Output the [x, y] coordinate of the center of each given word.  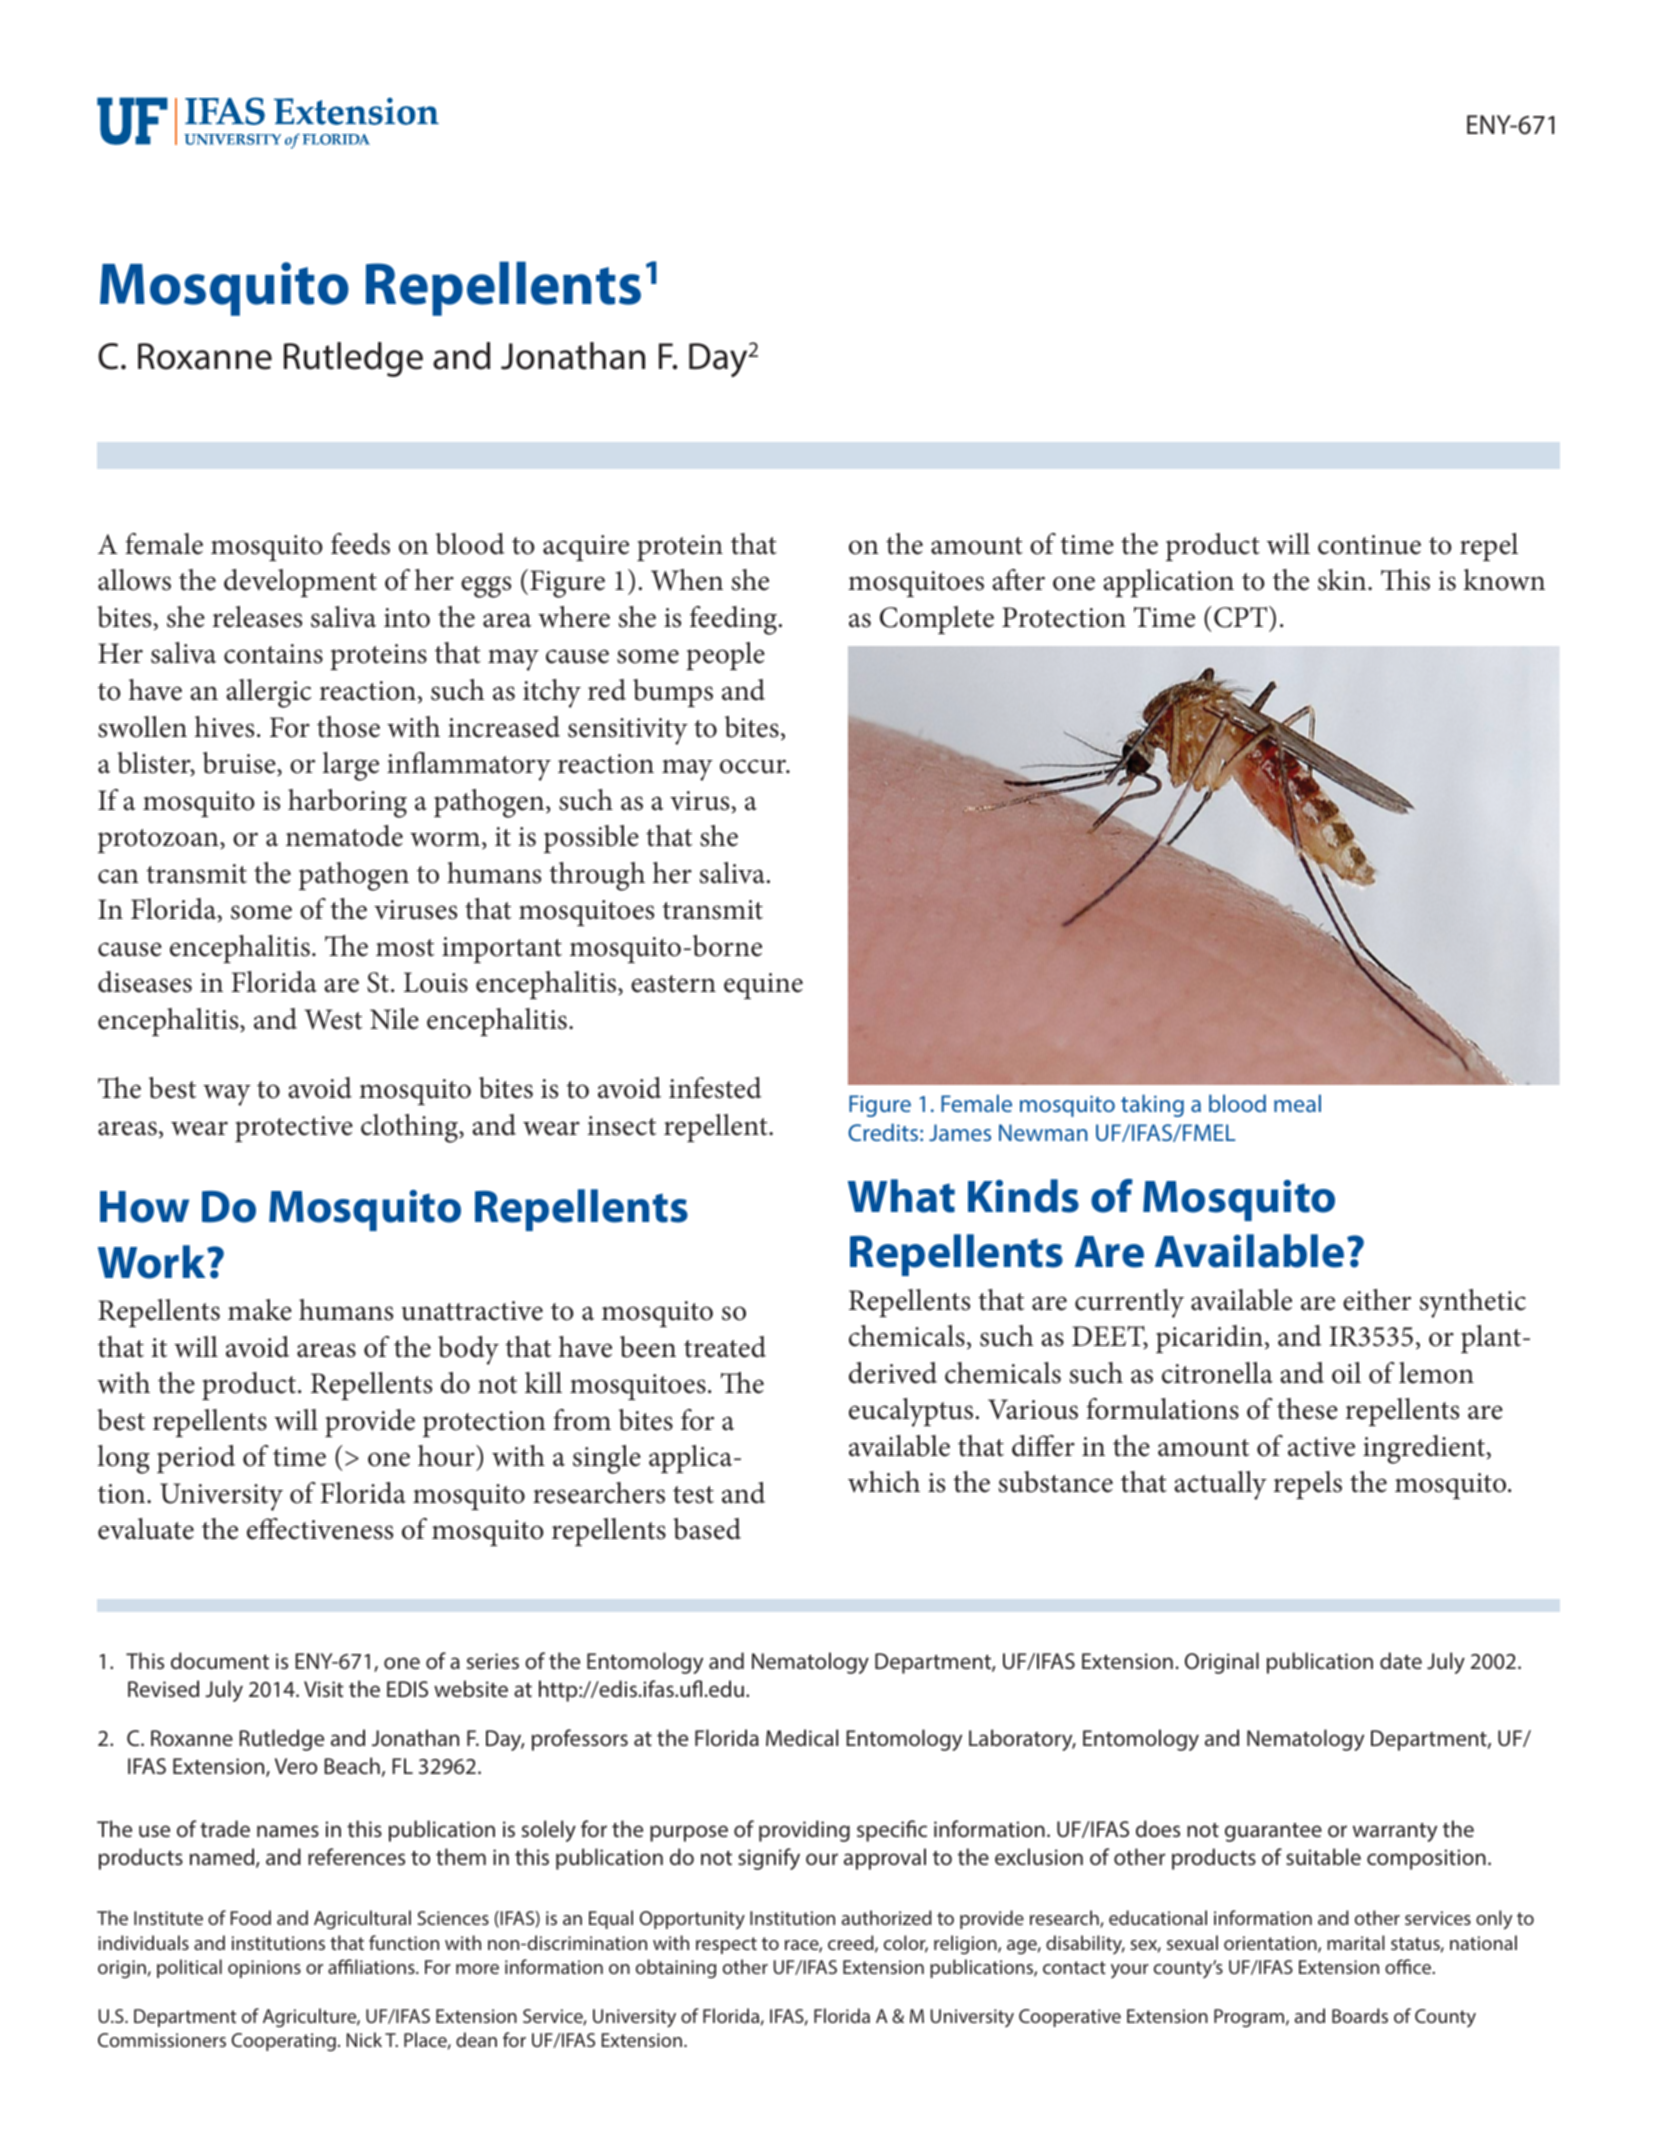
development [300, 583]
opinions [264, 1969]
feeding [733, 620]
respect [726, 1945]
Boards [1360, 2015]
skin [1343, 580]
